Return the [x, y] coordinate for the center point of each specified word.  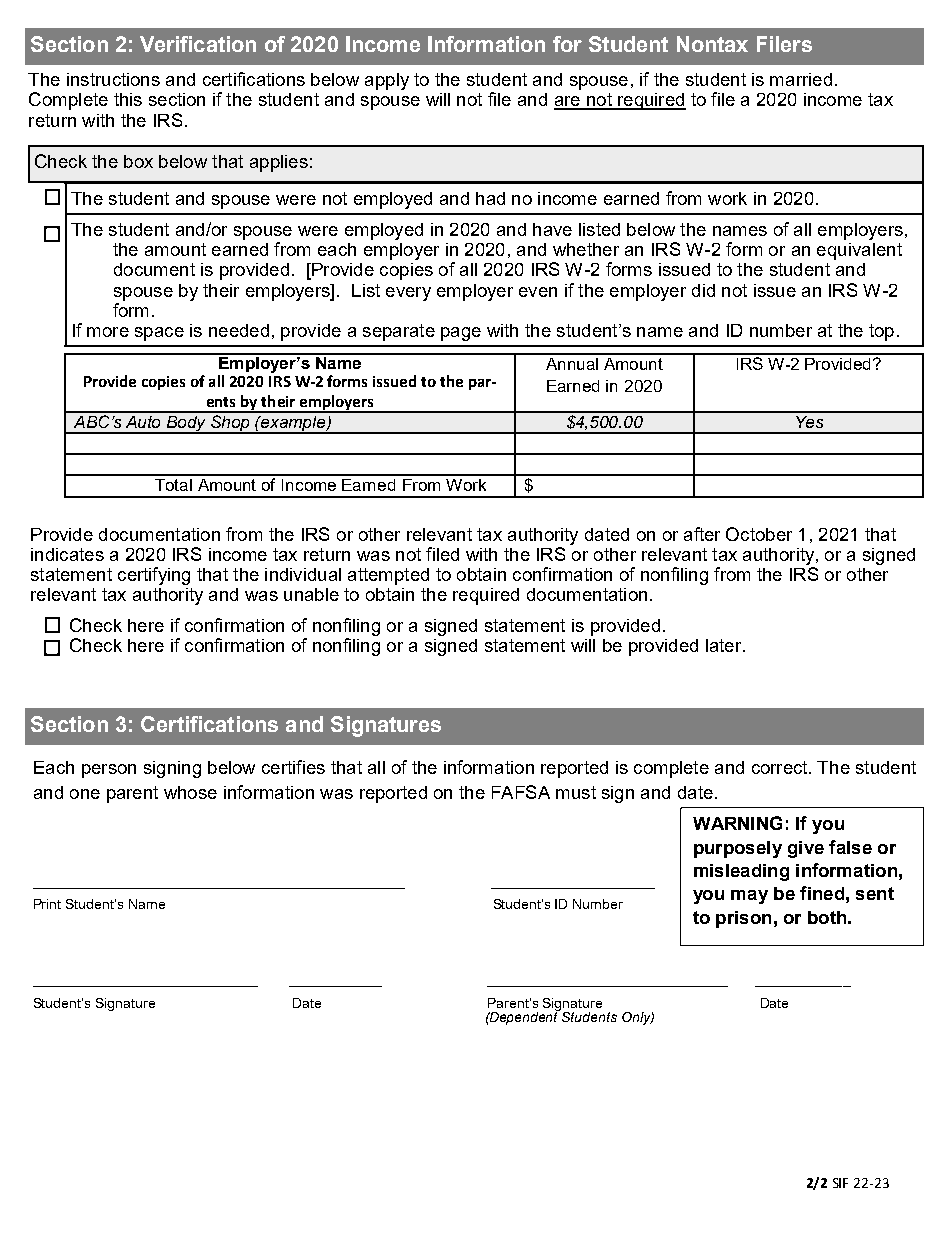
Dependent [524, 1017]
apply [387, 81]
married [801, 79]
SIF [840, 1183]
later [725, 645]
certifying [154, 576]
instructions [113, 79]
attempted [388, 576]
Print [47, 904]
